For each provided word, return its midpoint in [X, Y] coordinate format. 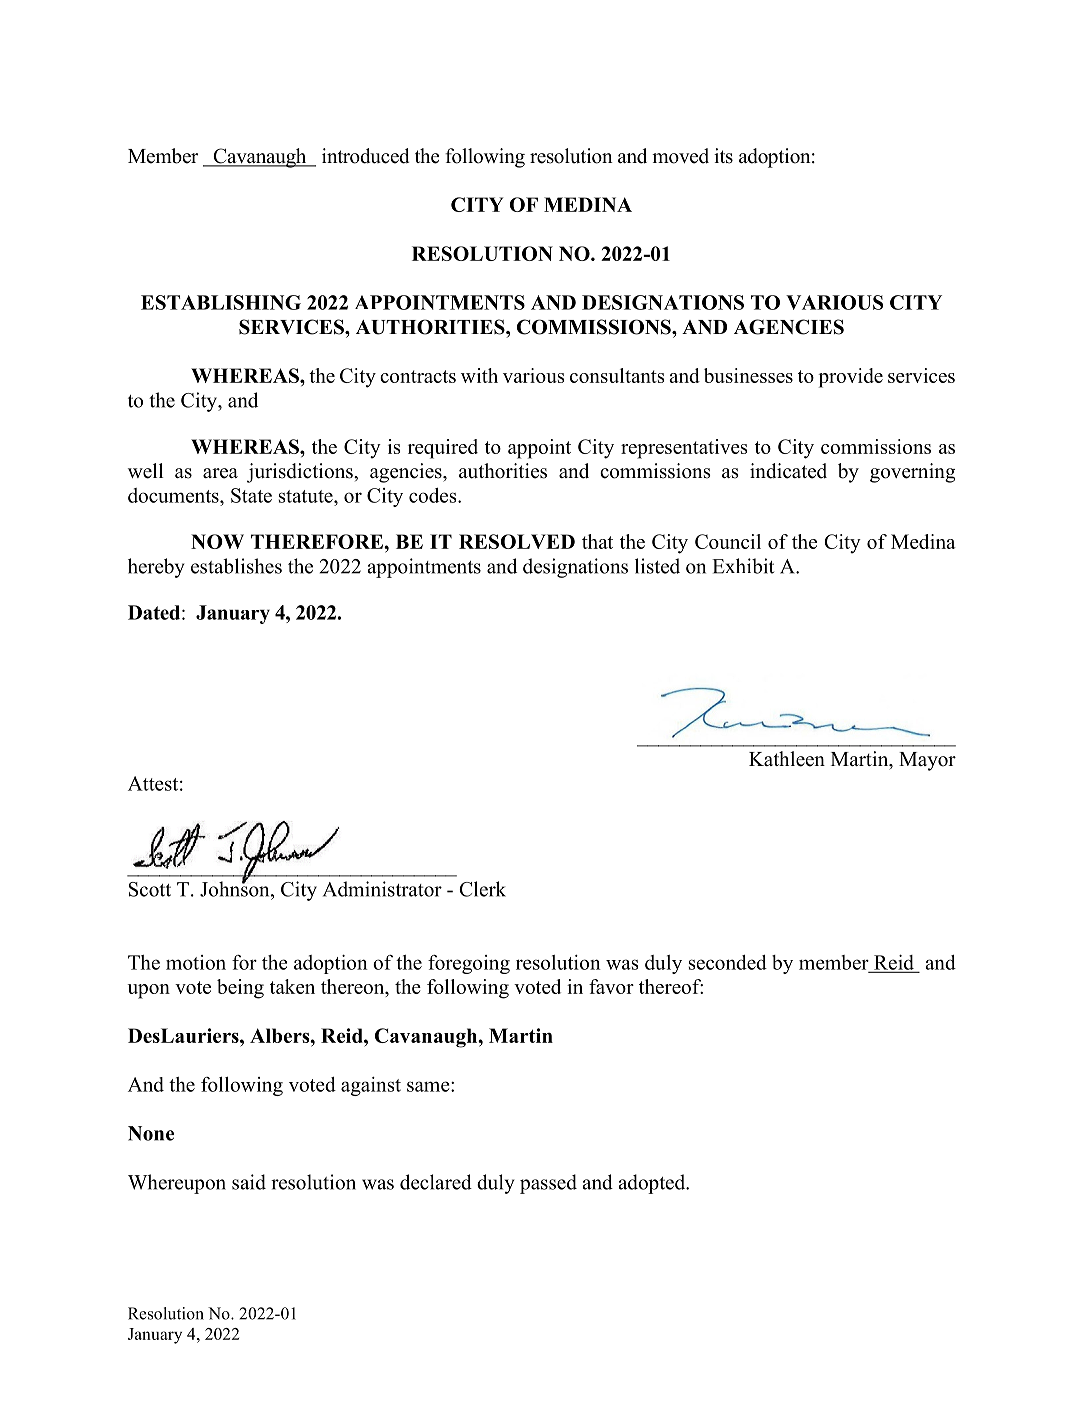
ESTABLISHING [221, 302]
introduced [365, 156]
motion [196, 962]
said [249, 1182]
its [723, 156]
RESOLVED [517, 541]
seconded [728, 962]
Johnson [236, 888]
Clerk [482, 889]
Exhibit [743, 566]
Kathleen [787, 759]
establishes [236, 566]
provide [851, 378]
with [479, 375]
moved [680, 156]
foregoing [469, 964]
